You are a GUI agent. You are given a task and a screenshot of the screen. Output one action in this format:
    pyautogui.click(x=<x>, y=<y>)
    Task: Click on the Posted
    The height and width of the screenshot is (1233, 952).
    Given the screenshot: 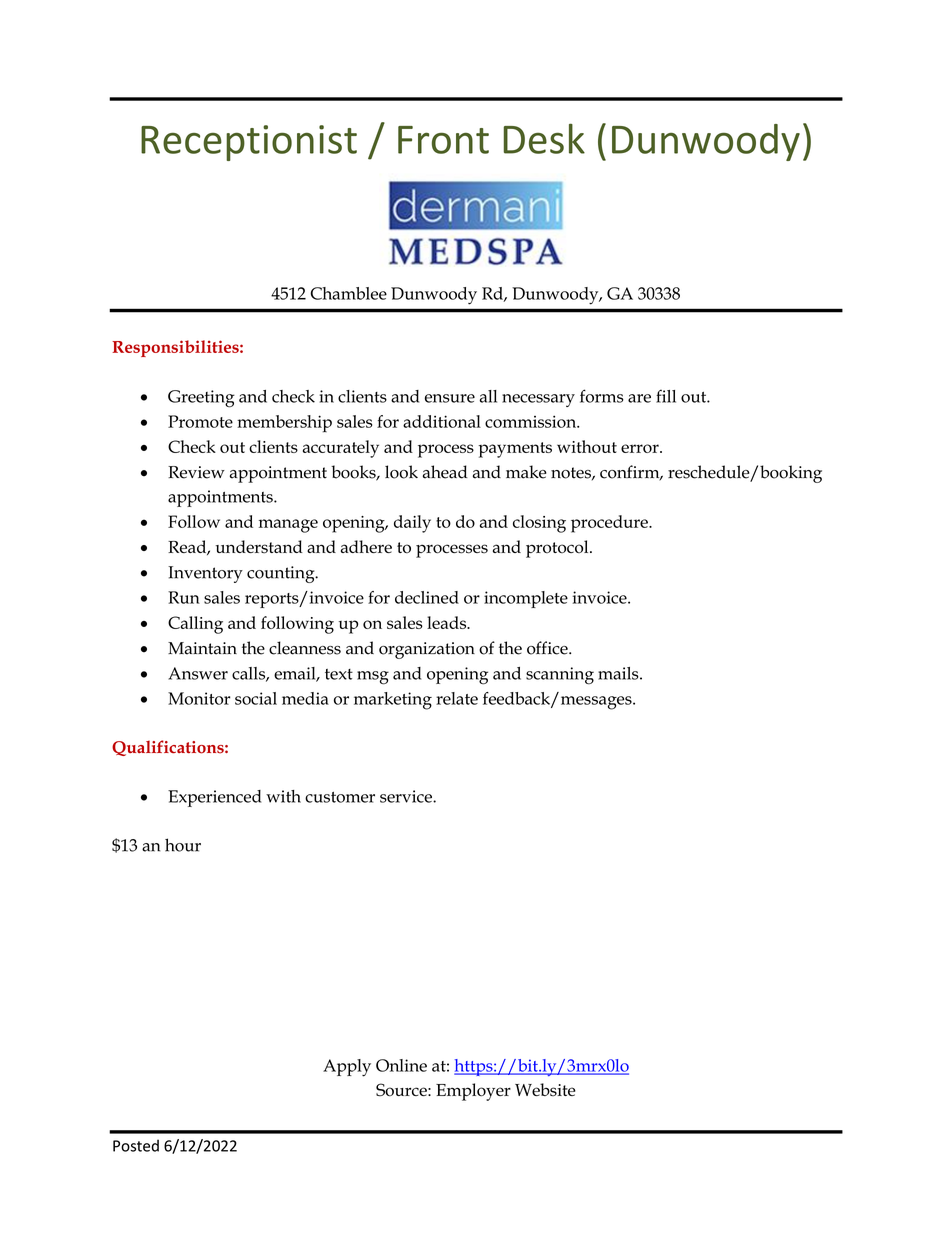 What is the action you would take?
    pyautogui.click(x=136, y=1145)
